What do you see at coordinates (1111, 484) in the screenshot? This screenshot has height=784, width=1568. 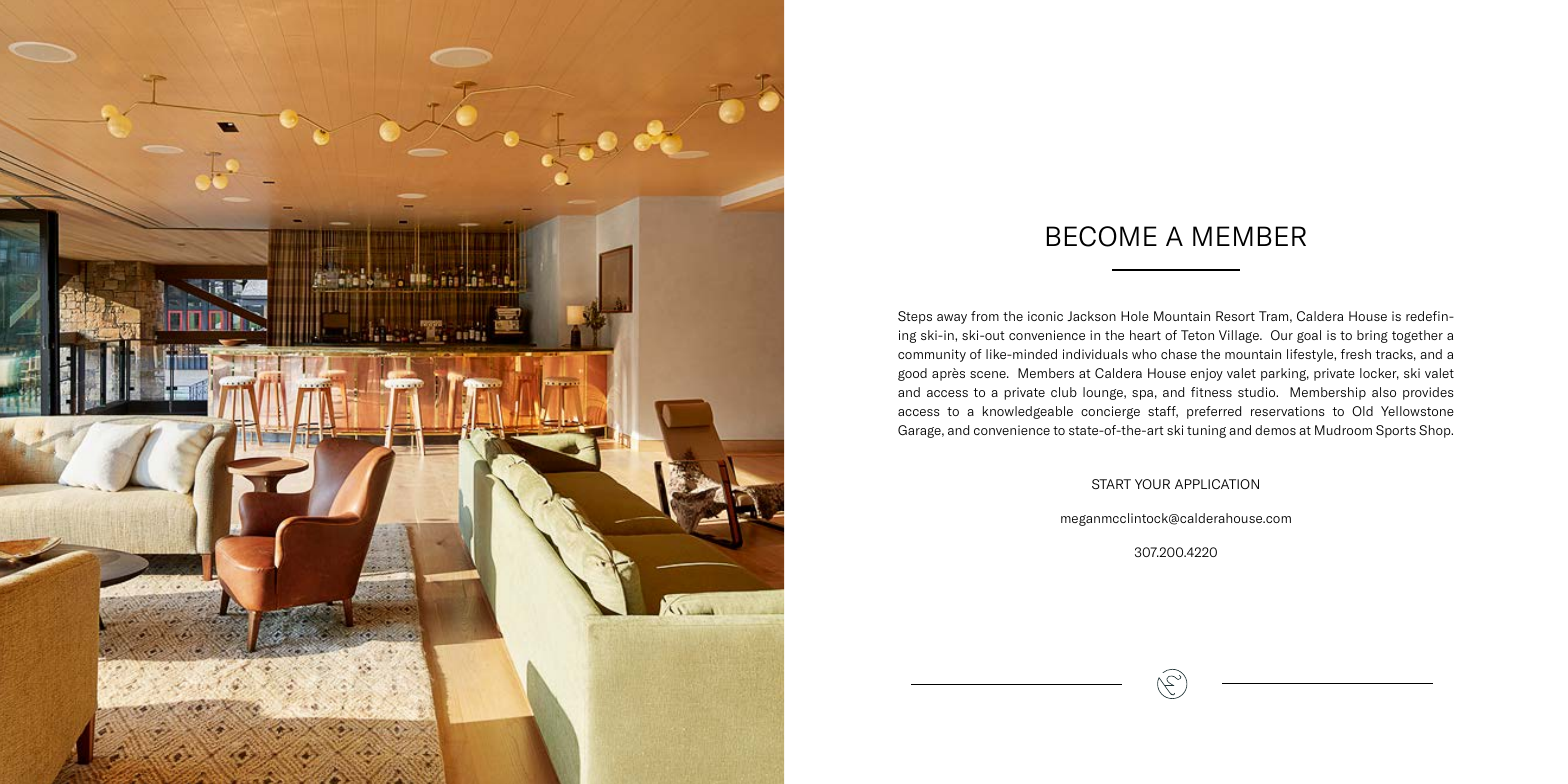 I see `START` at bounding box center [1111, 484].
